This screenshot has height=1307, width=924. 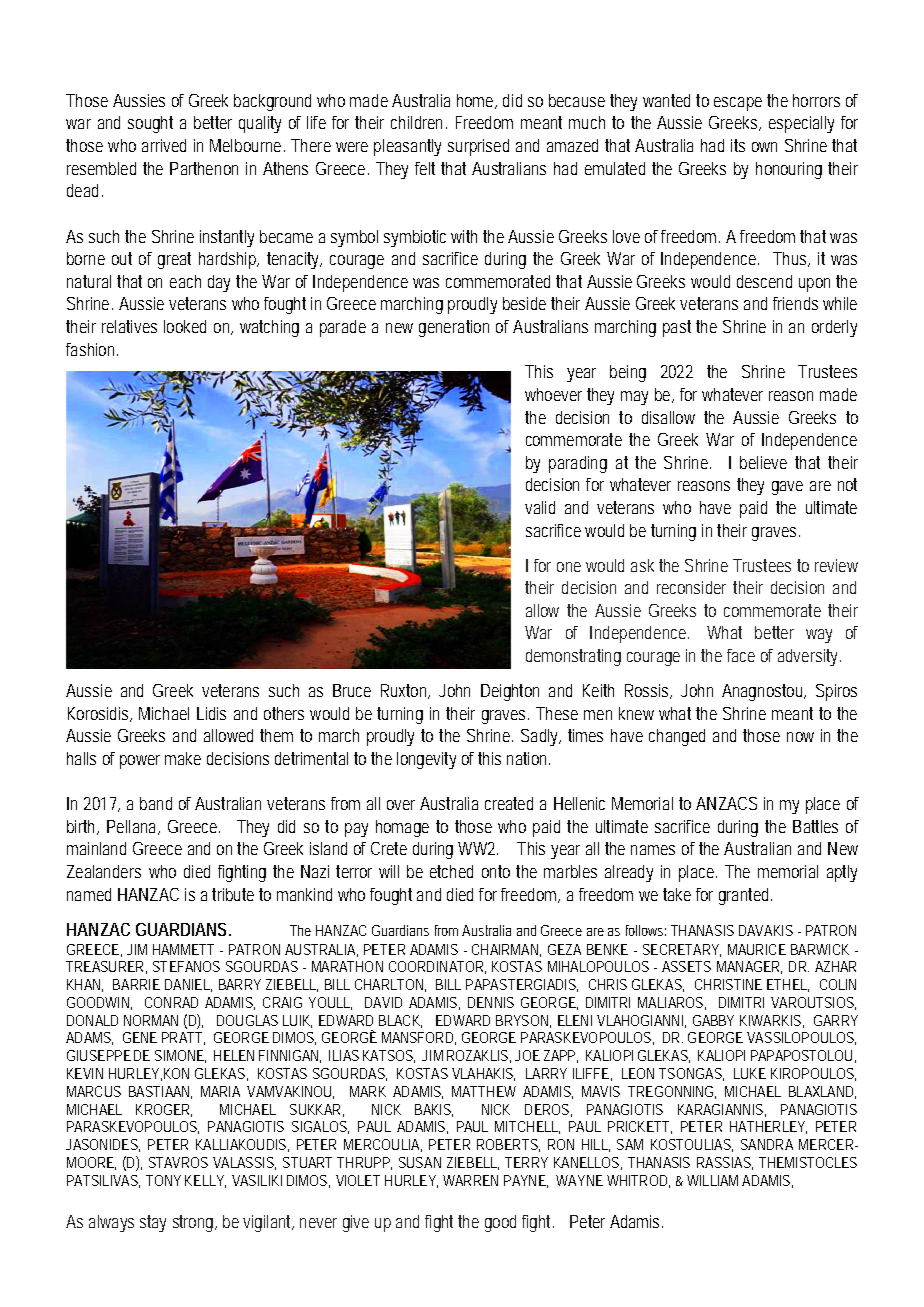 What do you see at coordinates (764, 147) in the screenshot?
I see `own` at bounding box center [764, 147].
